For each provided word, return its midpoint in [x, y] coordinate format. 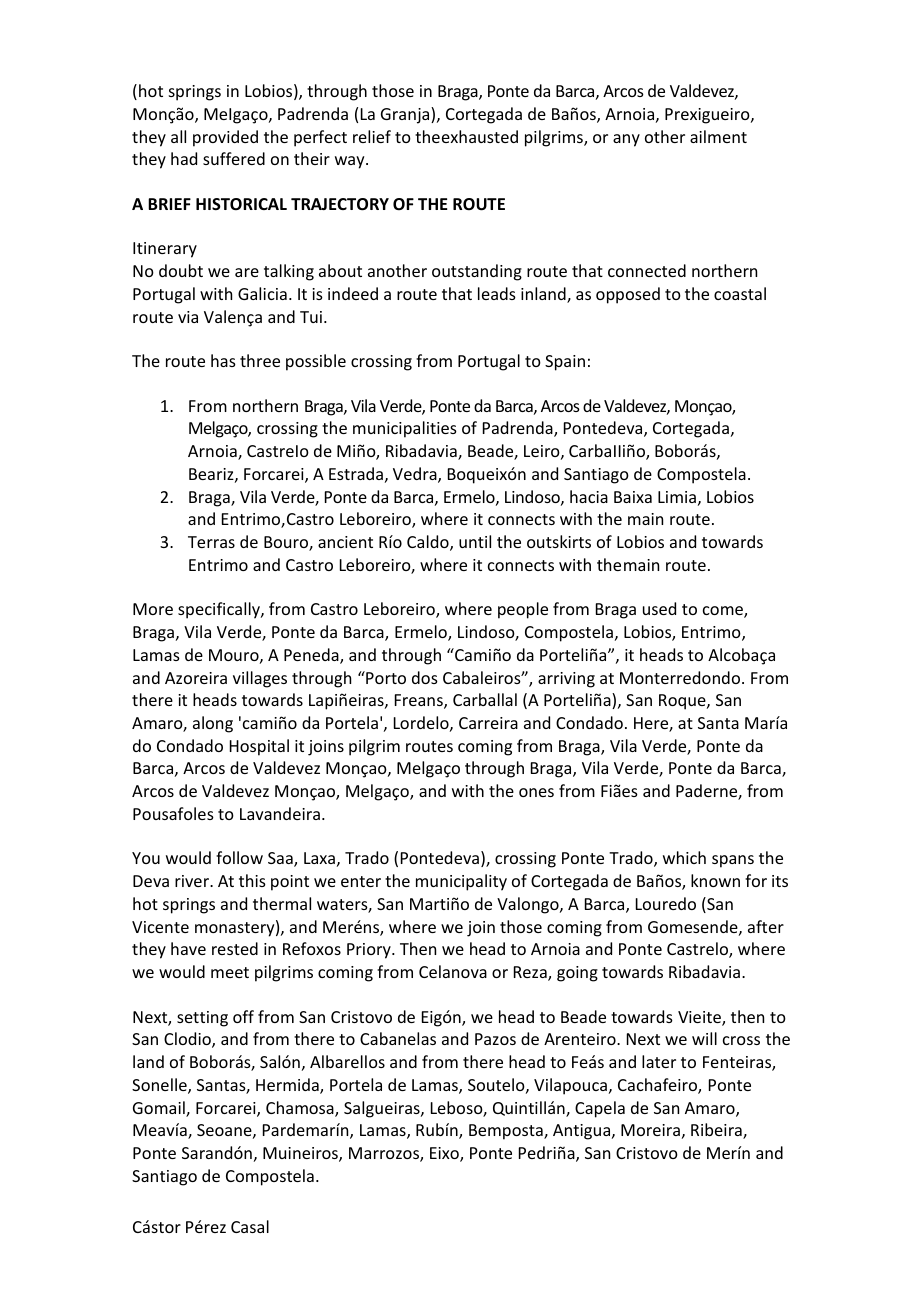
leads [497, 293]
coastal [740, 293]
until [475, 541]
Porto [385, 677]
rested [235, 948]
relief [372, 136]
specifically [220, 610]
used [659, 608]
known [715, 880]
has [223, 360]
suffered [234, 158]
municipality [461, 882]
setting [202, 1019]
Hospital [259, 747]
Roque [683, 702]
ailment [718, 136]
